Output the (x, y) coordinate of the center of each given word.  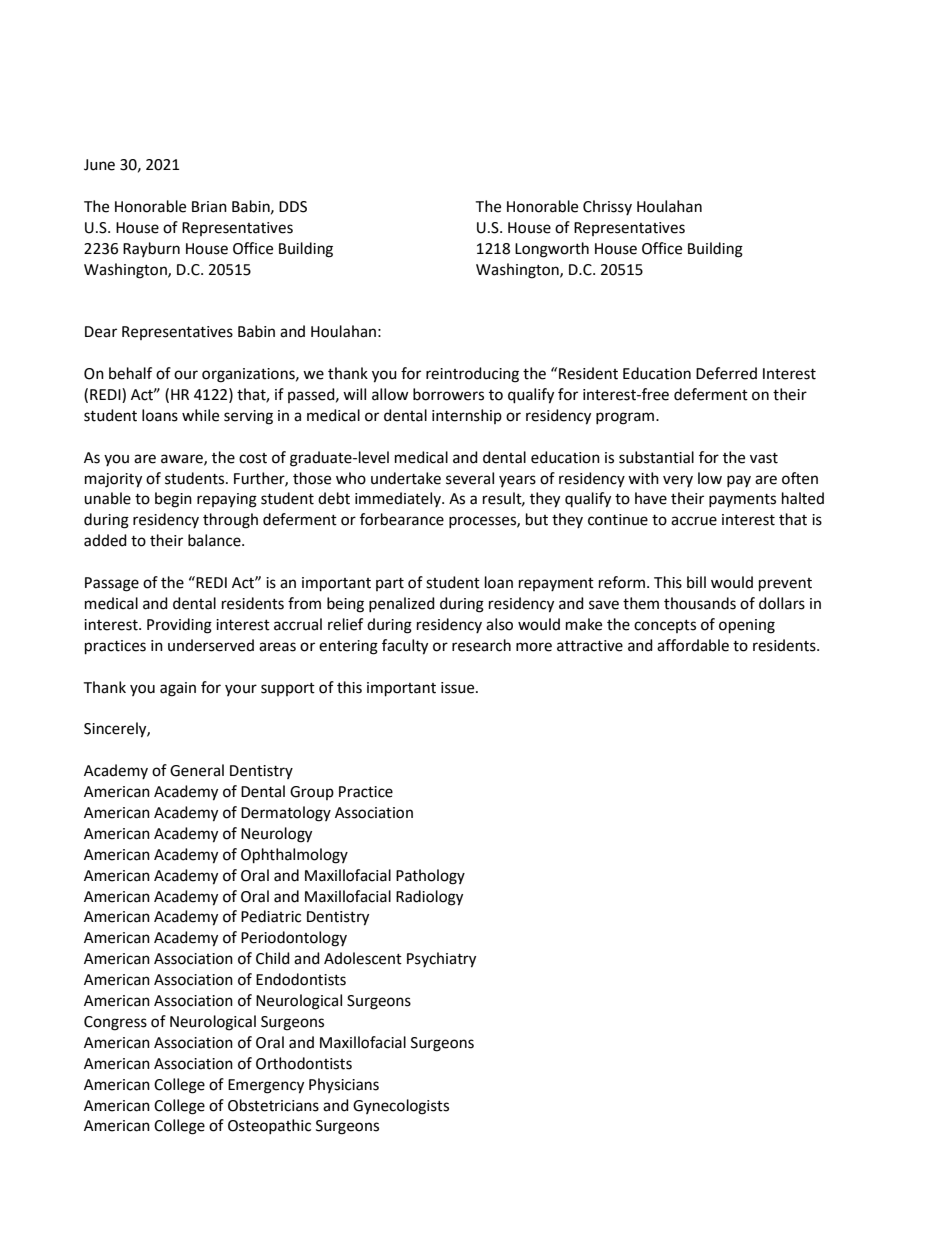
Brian (209, 207)
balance (215, 540)
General (197, 770)
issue (459, 688)
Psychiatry (441, 960)
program (626, 418)
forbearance (402, 519)
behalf (130, 373)
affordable (693, 645)
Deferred (726, 373)
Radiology (429, 898)
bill (696, 582)
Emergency (266, 1086)
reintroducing (472, 375)
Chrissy (607, 207)
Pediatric (271, 916)
